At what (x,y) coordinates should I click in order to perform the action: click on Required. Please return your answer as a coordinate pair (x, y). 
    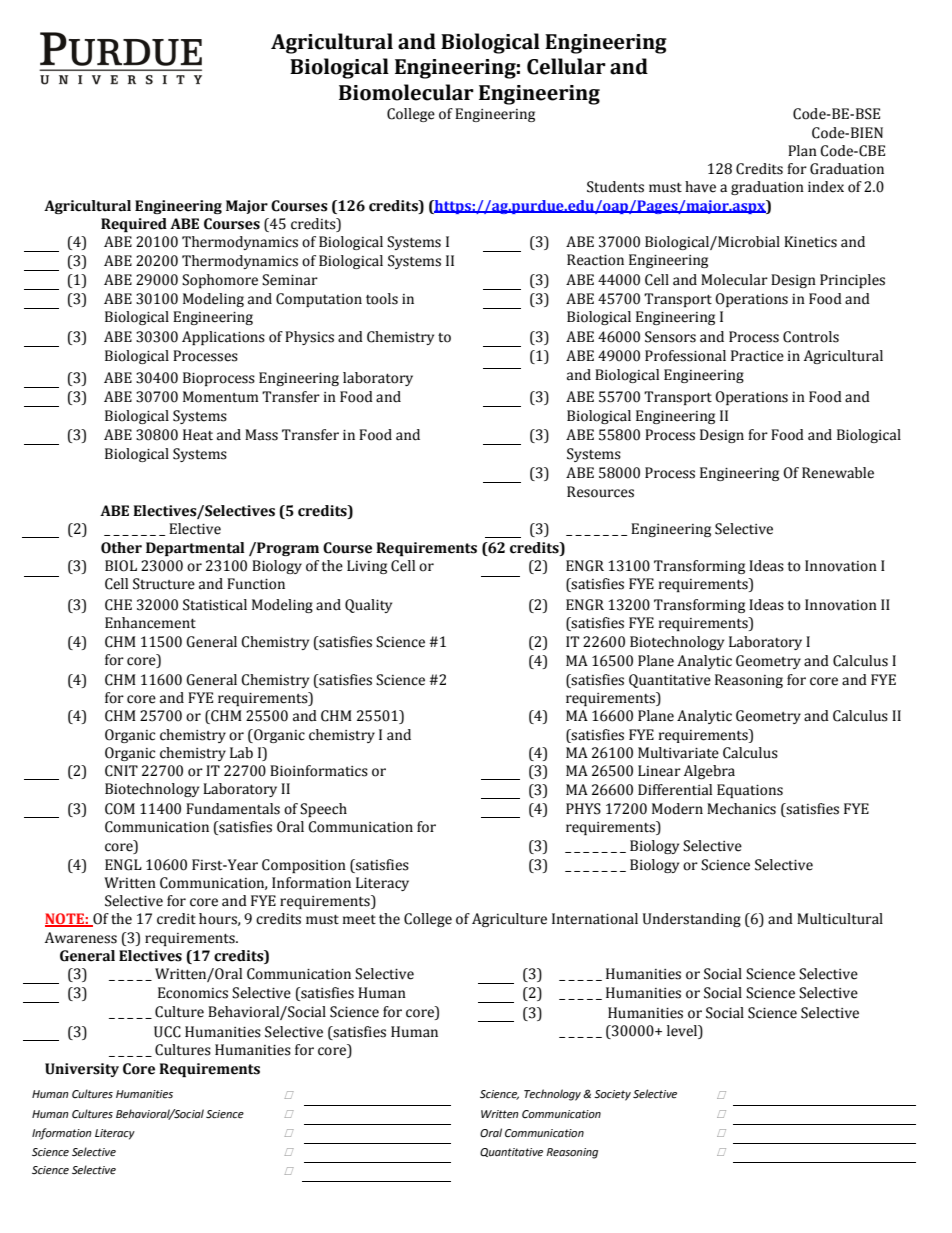
    Looking at the image, I should click on (134, 225).
